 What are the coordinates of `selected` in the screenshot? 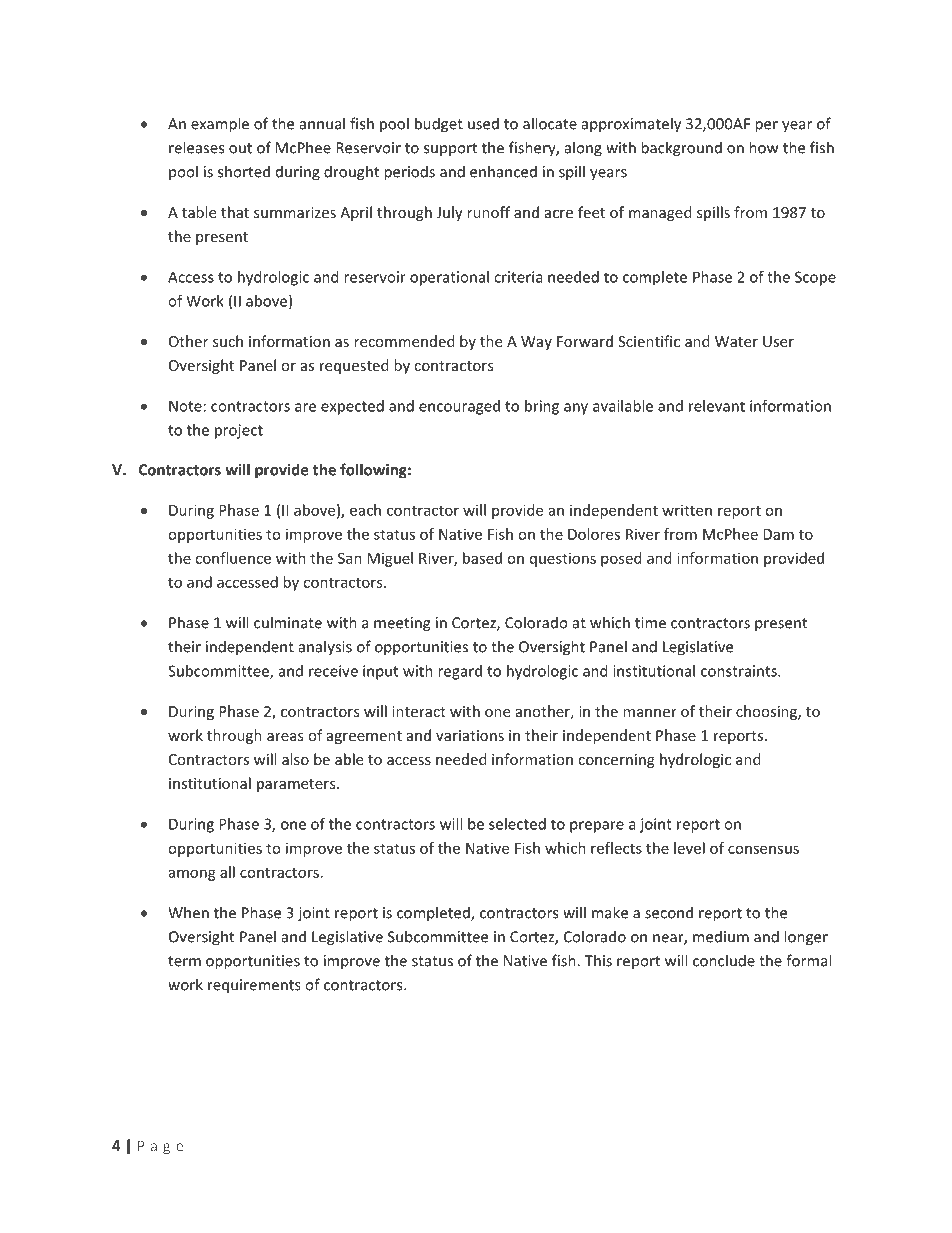 It's located at (517, 824).
